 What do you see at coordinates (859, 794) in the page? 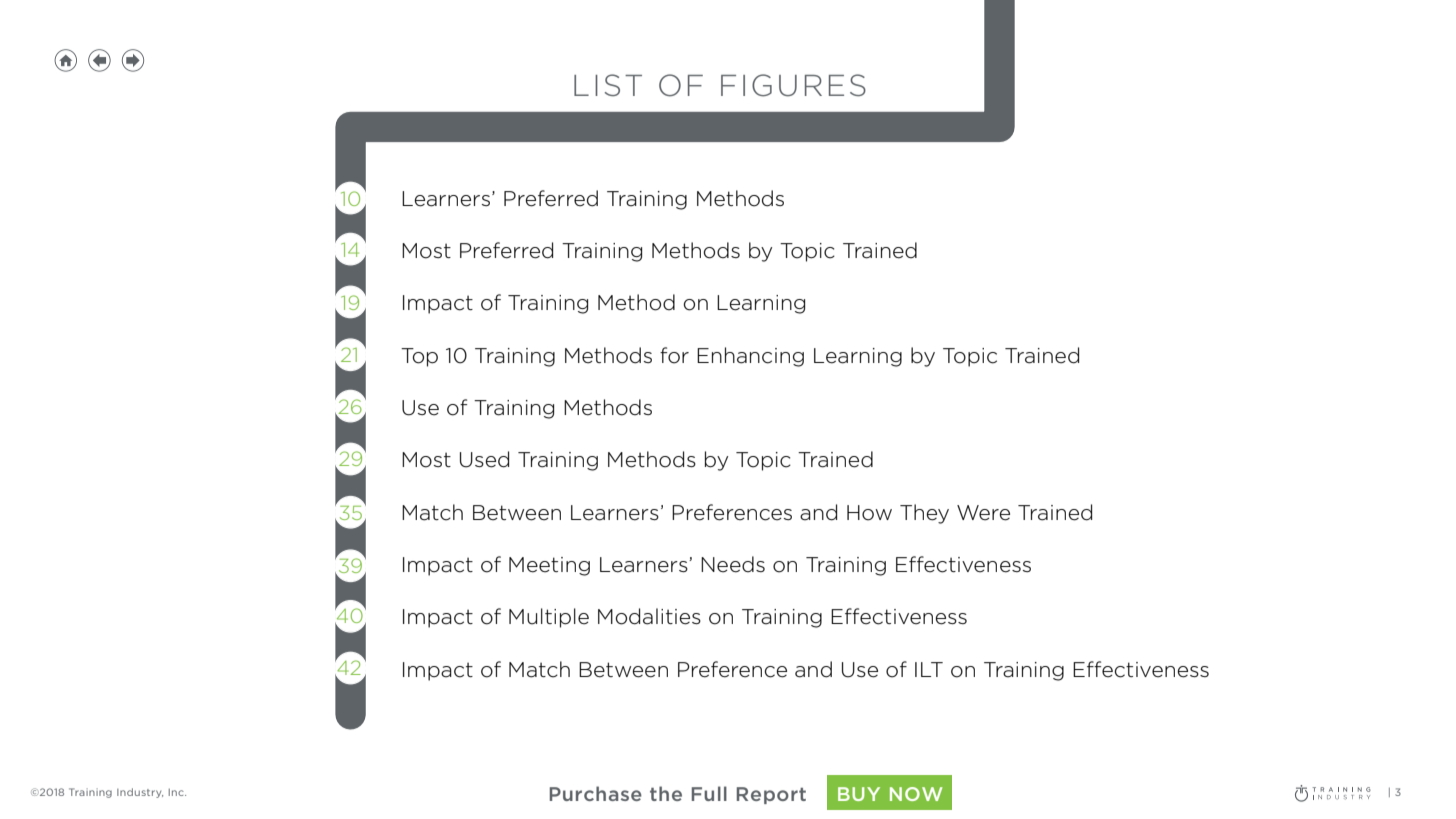
I see `BUY` at bounding box center [859, 794].
